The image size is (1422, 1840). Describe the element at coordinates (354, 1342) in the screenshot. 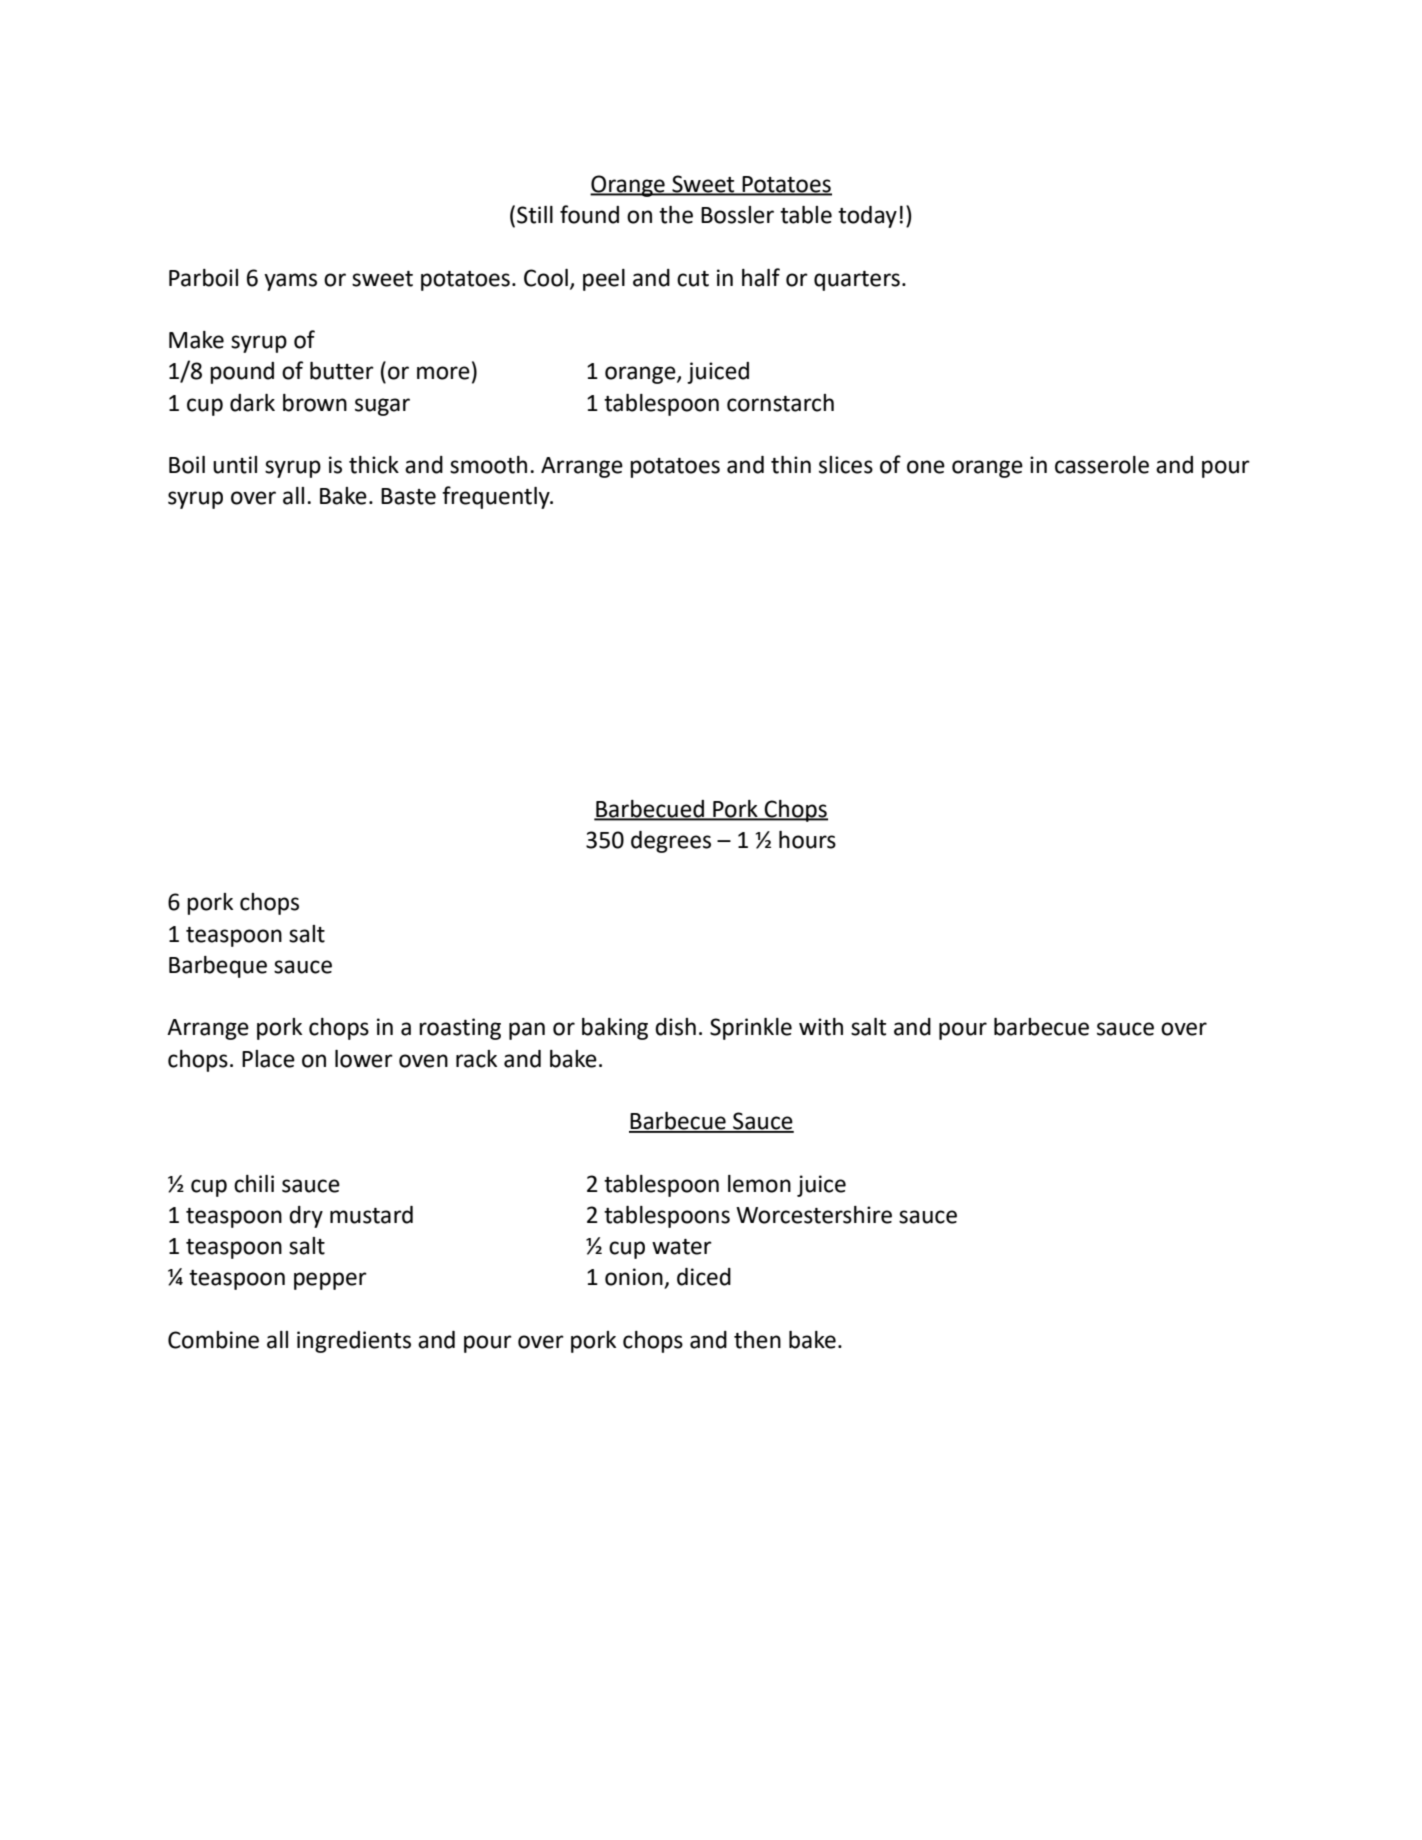

I see `ingredients` at that location.
